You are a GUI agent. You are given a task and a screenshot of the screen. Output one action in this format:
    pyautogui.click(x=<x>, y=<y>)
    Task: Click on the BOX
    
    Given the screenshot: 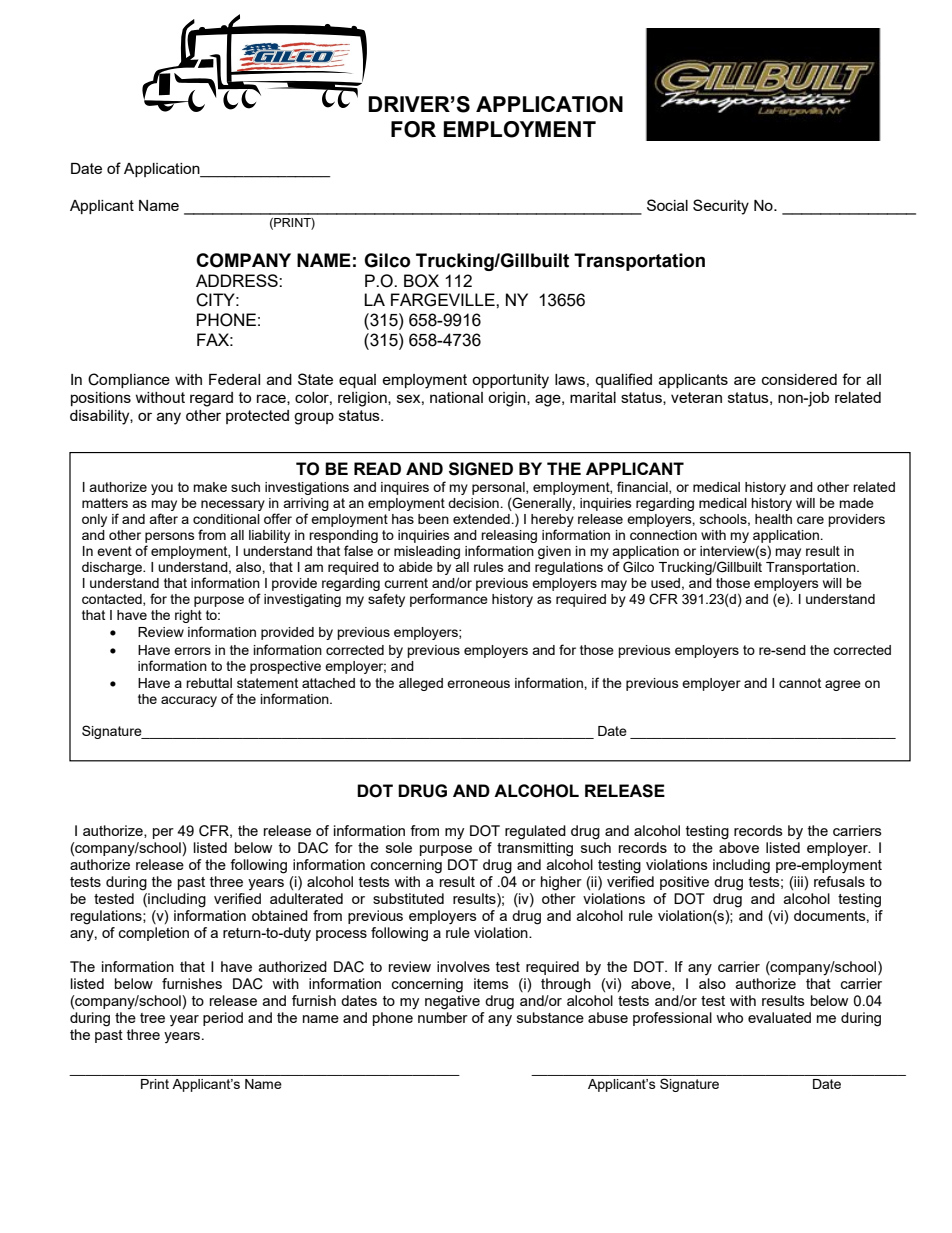 What is the action you would take?
    pyautogui.click(x=421, y=281)
